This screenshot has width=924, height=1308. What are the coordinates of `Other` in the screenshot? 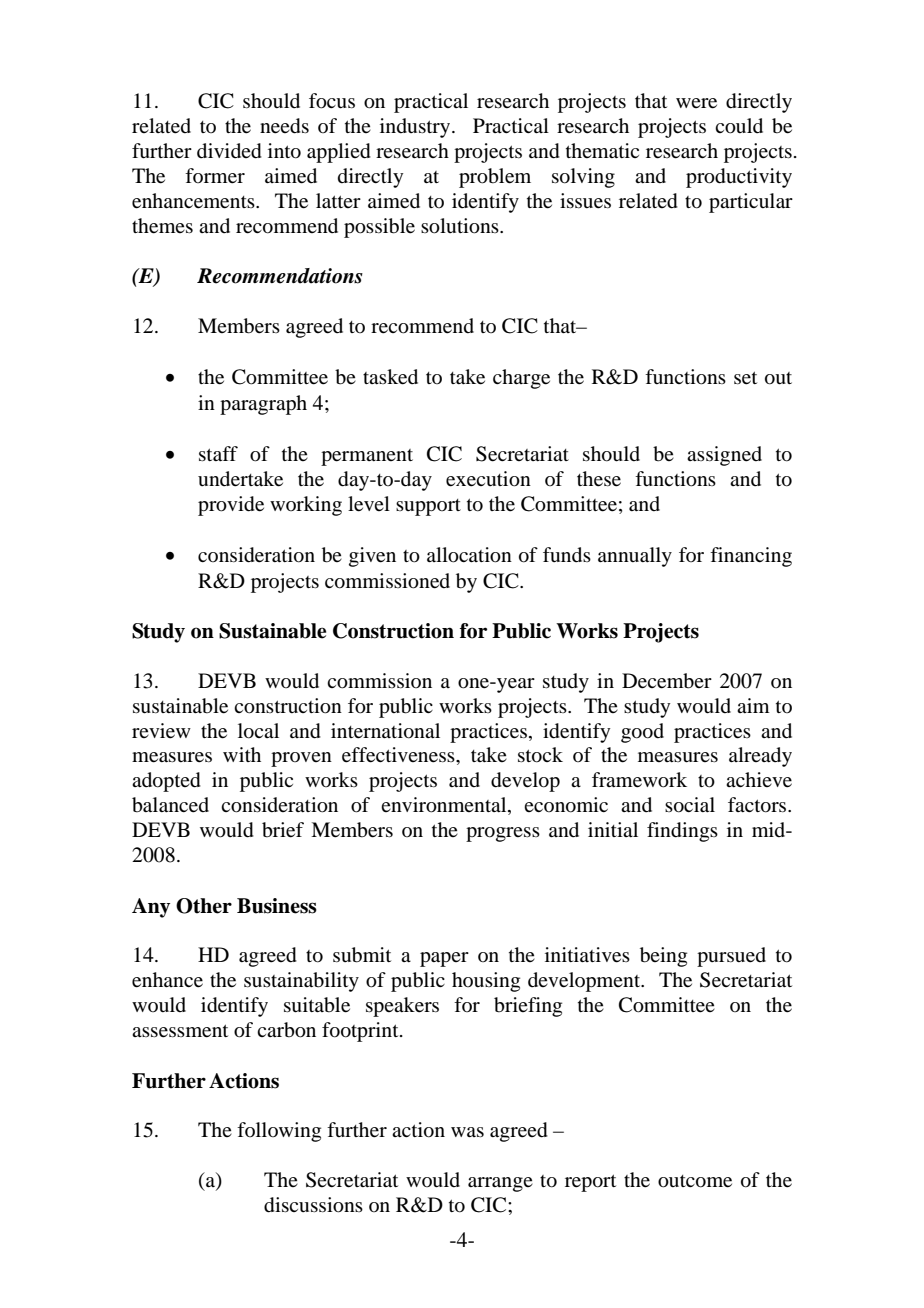 It's located at (204, 906).
